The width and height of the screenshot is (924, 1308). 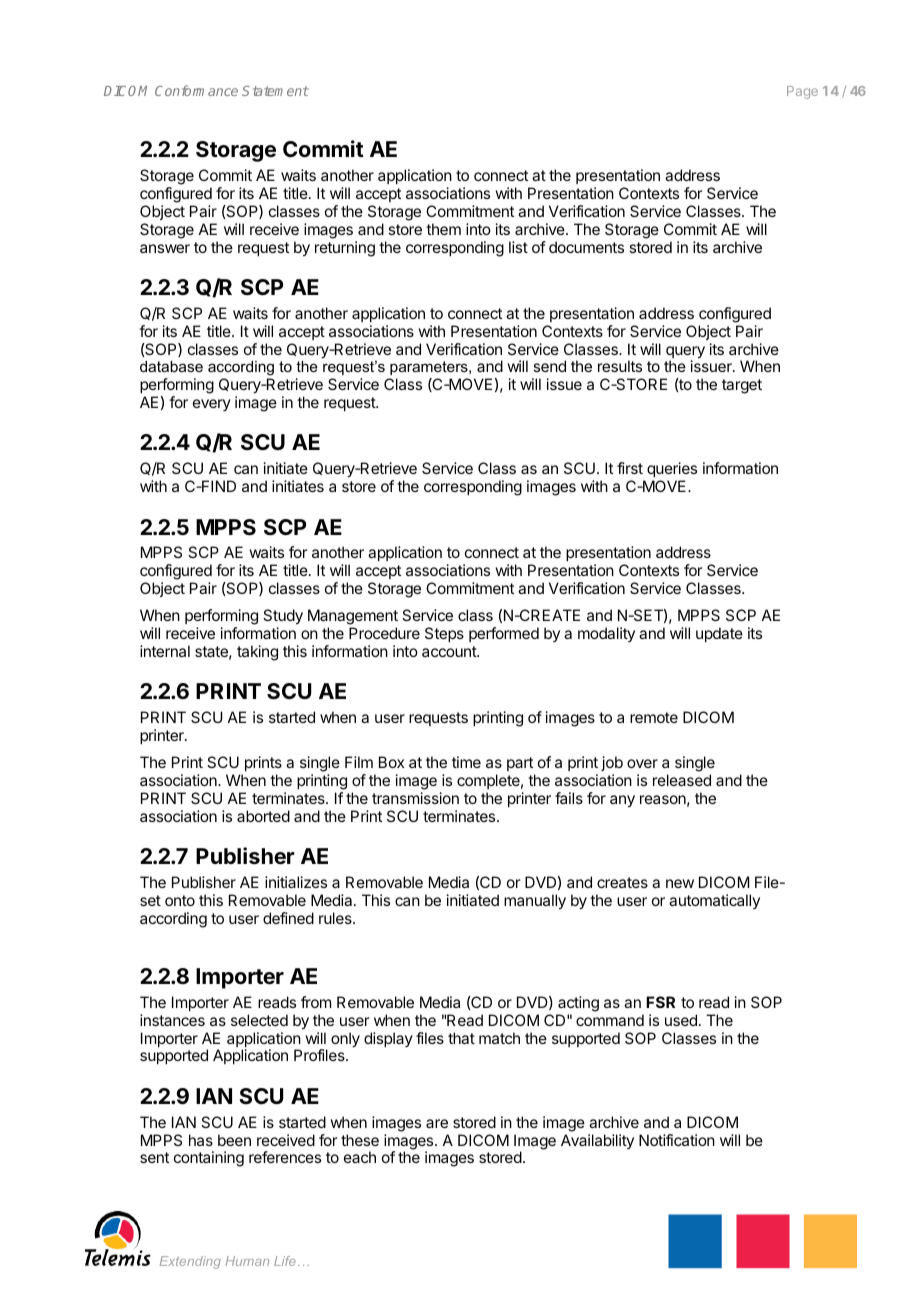 What do you see at coordinates (263, 816) in the screenshot?
I see `aborted` at bounding box center [263, 816].
